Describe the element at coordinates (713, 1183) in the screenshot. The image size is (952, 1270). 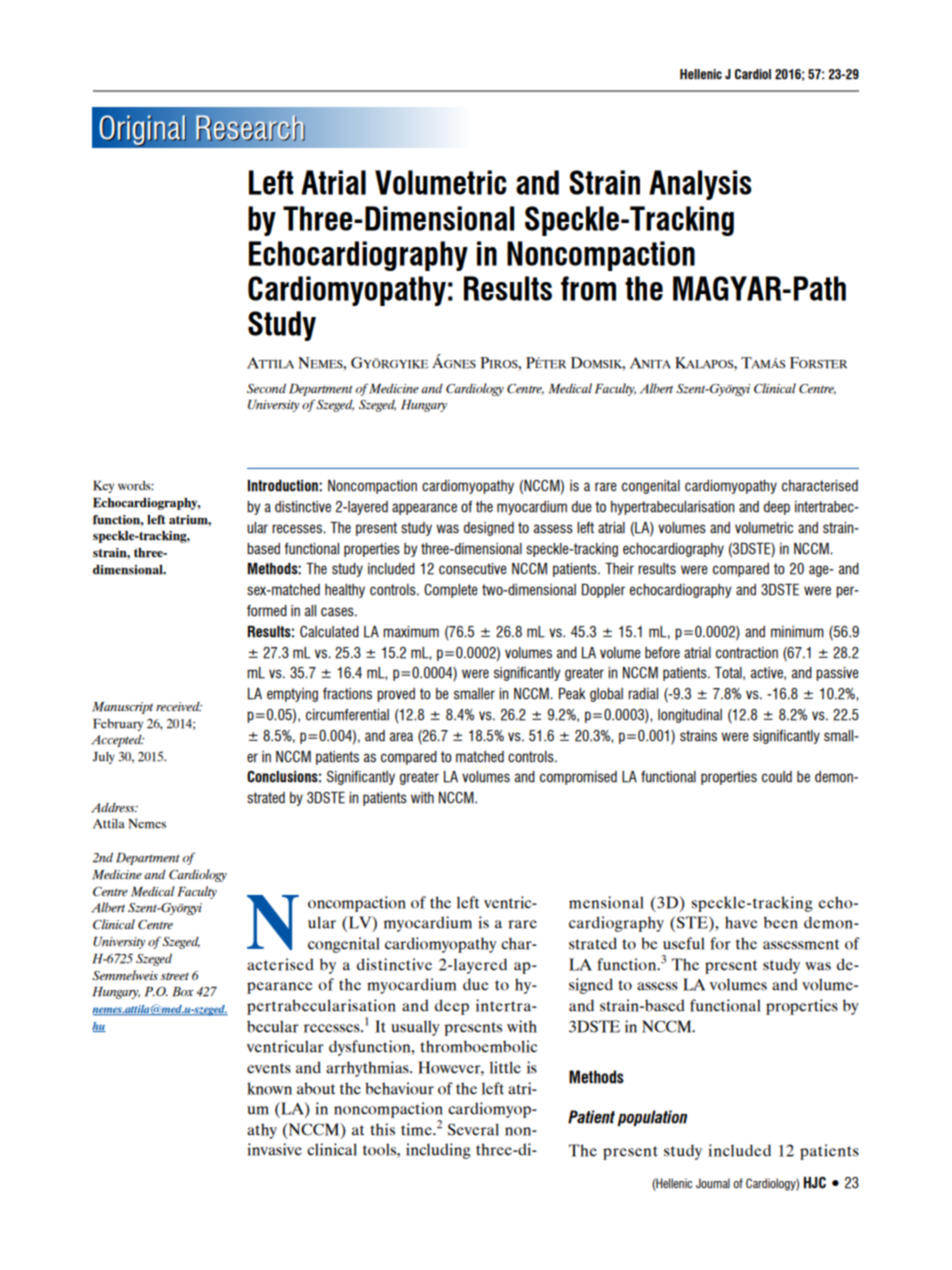
I see `Journal` at that location.
